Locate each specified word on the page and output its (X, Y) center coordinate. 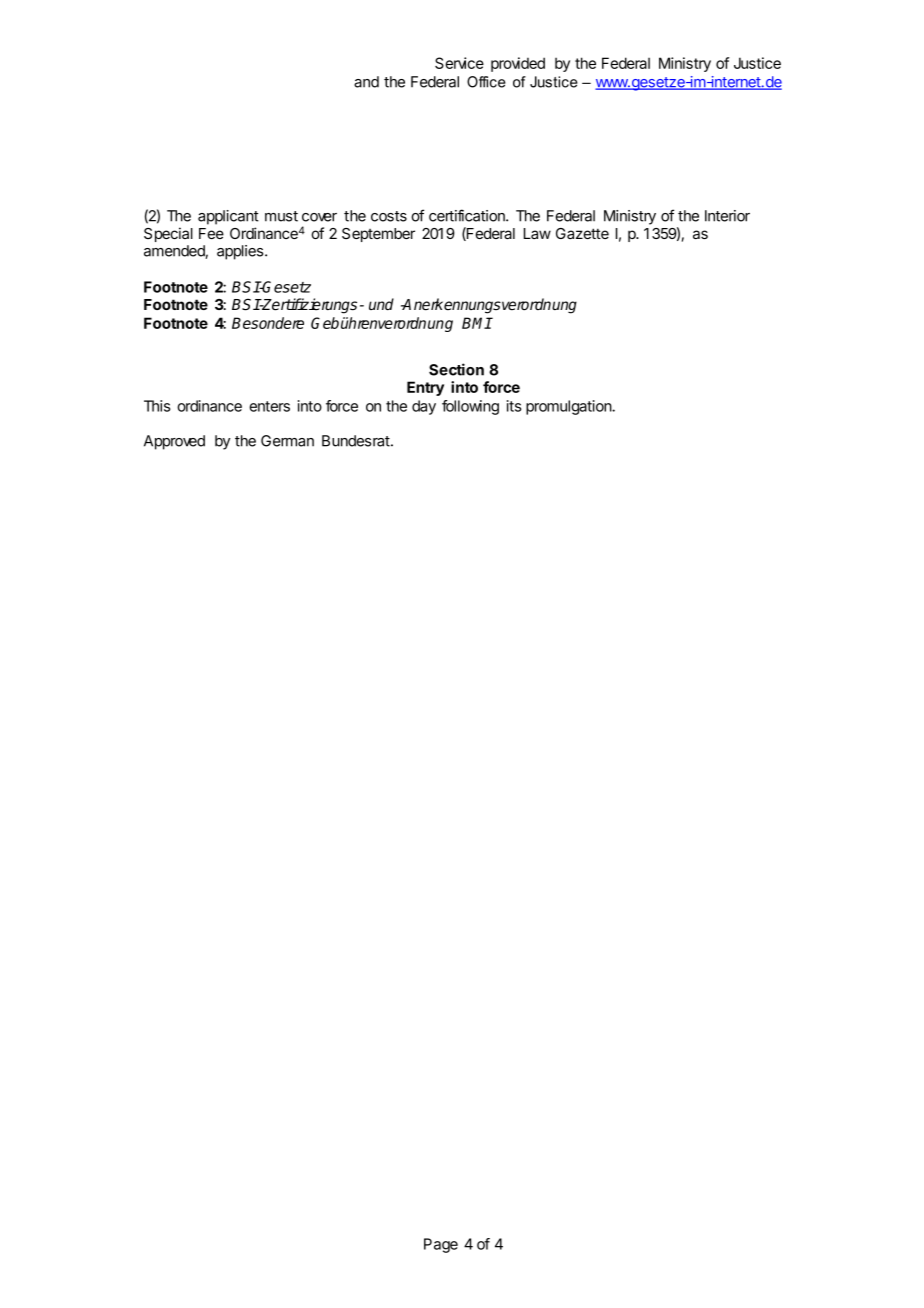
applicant (228, 217)
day (424, 407)
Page (441, 1245)
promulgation (569, 407)
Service (459, 63)
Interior (727, 216)
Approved (174, 442)
